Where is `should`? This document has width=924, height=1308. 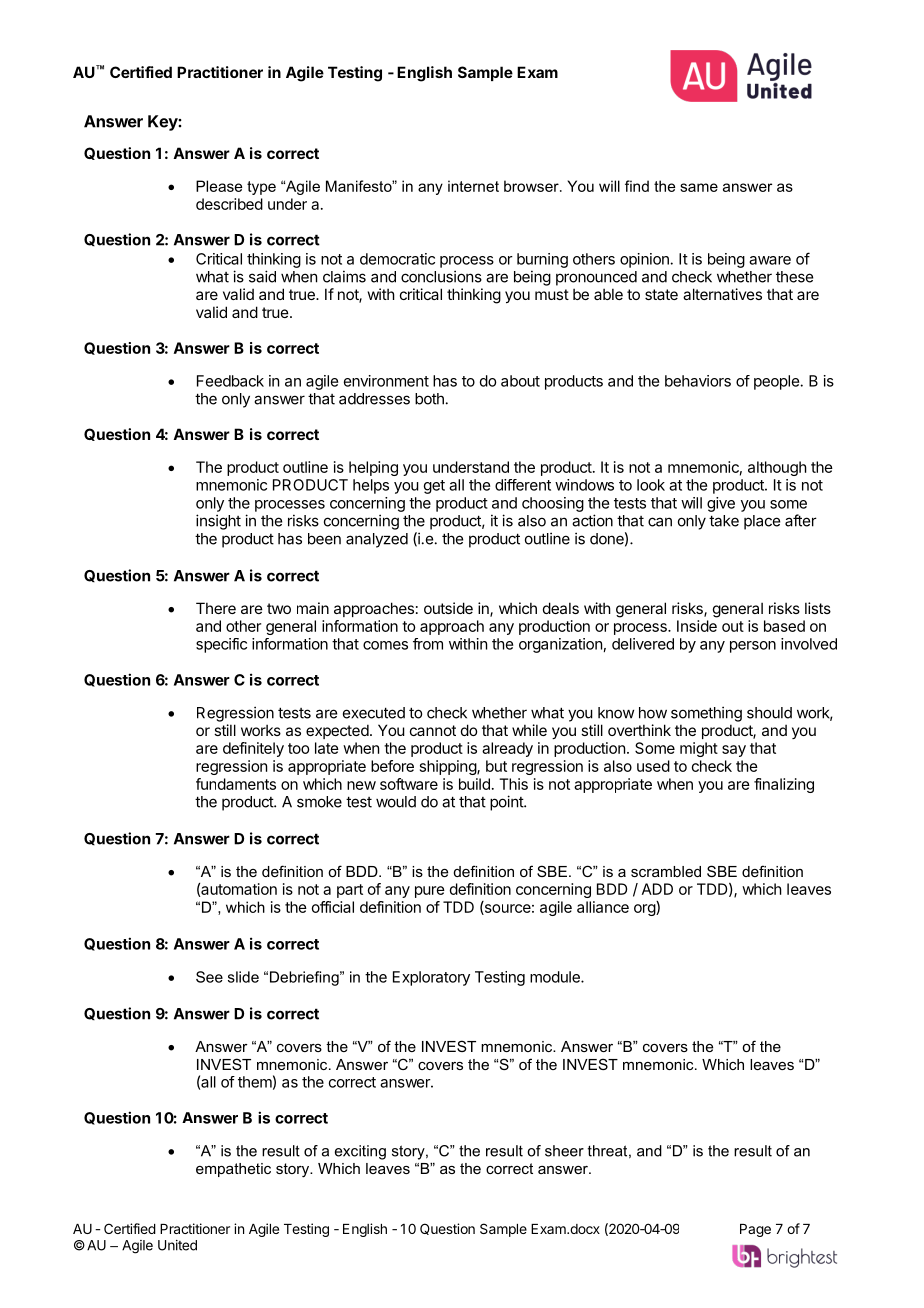 should is located at coordinates (769, 713).
